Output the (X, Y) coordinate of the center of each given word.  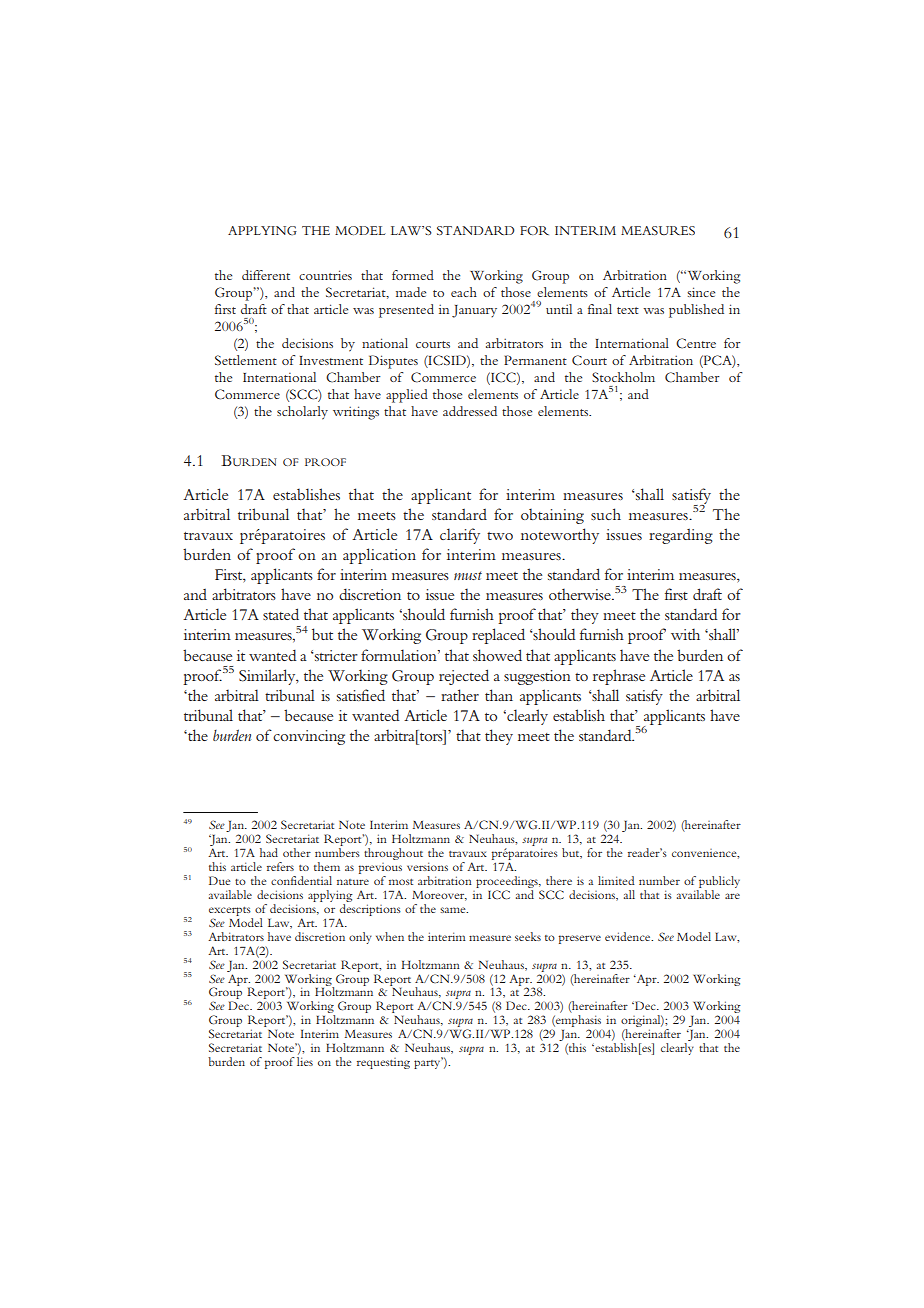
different (266, 275)
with (685, 634)
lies (305, 1061)
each (464, 292)
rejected (464, 677)
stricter (336, 655)
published (696, 311)
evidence (629, 936)
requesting (383, 1063)
